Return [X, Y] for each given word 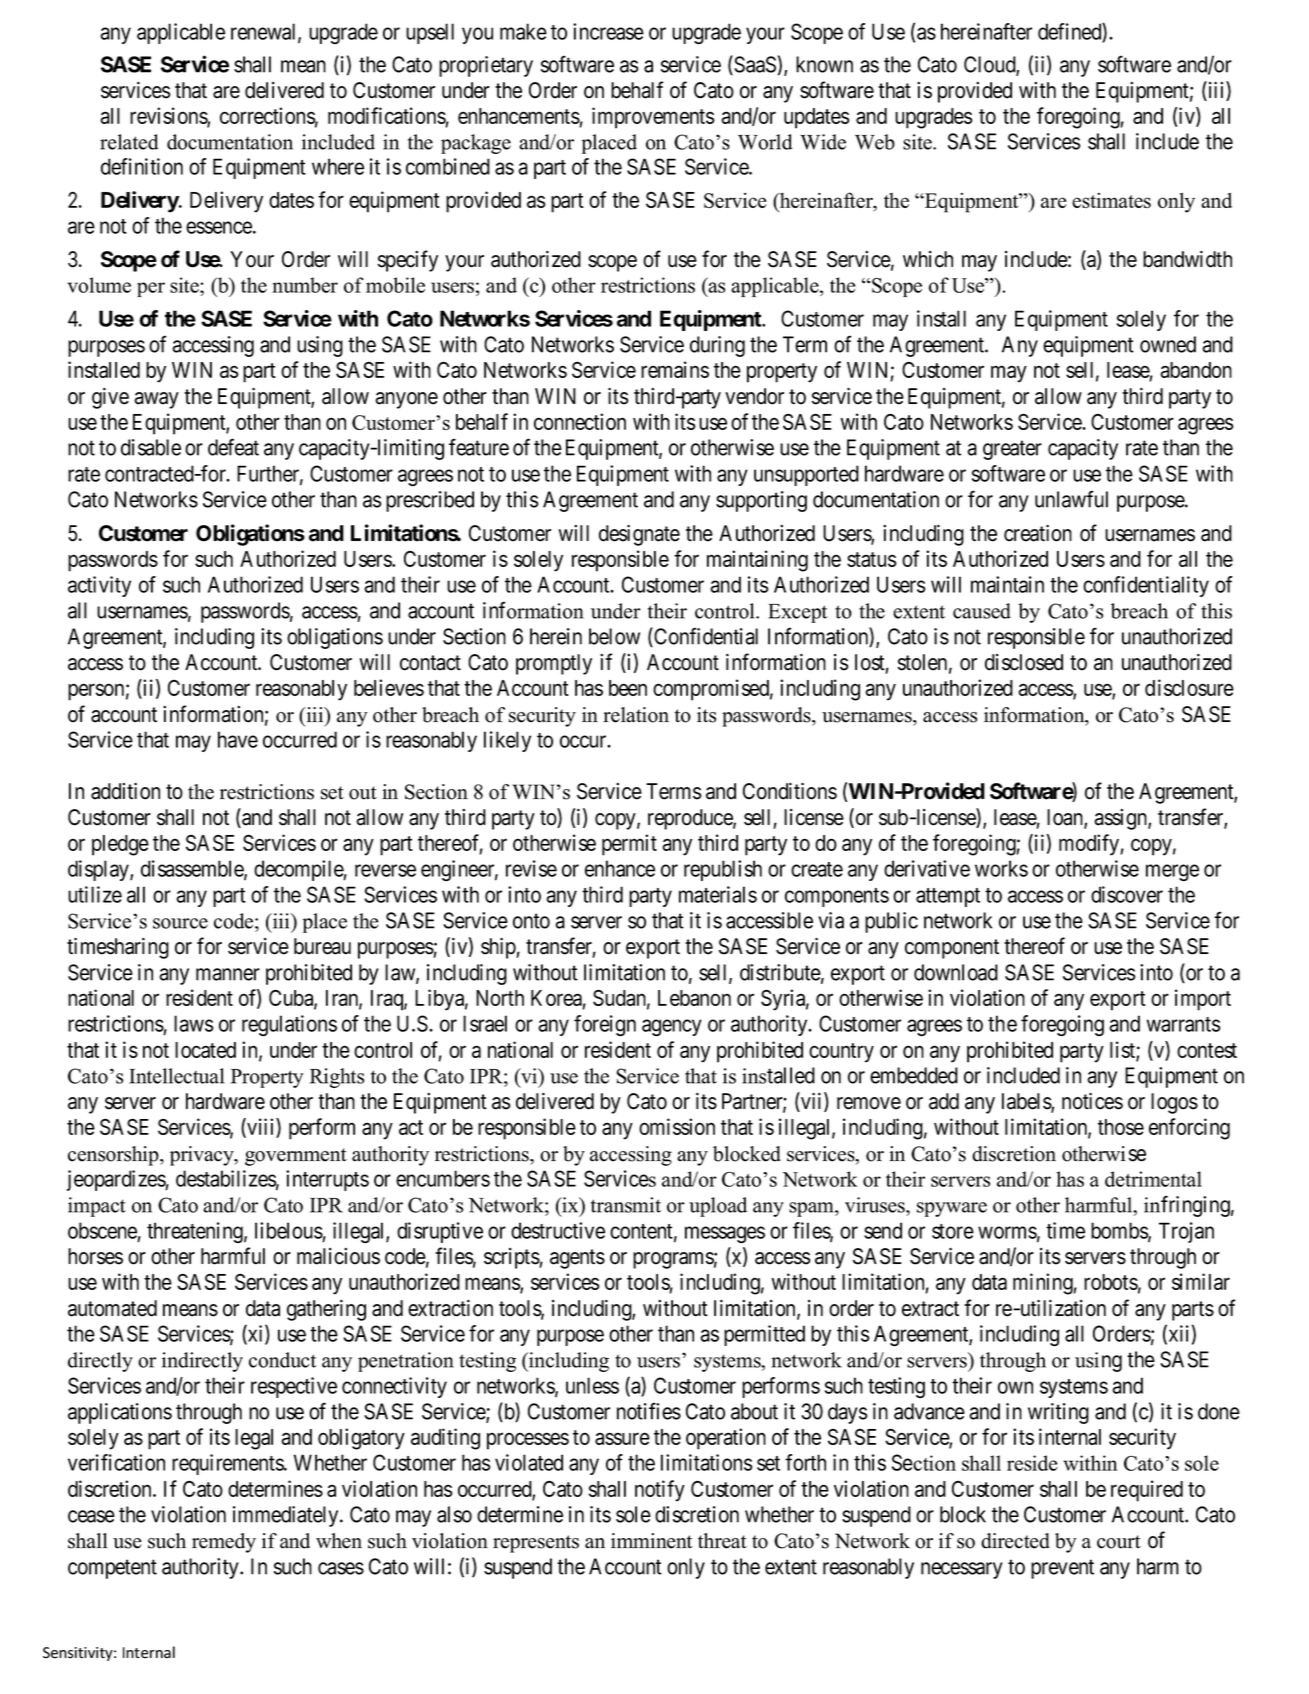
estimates [1111, 200]
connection [580, 421]
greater [1012, 450]
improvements [653, 118]
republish [723, 870]
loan [1066, 818]
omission [677, 1126]
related [129, 142]
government [296, 1157]
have [238, 739]
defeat [233, 447]
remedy [224, 1543]
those [1121, 1127]
